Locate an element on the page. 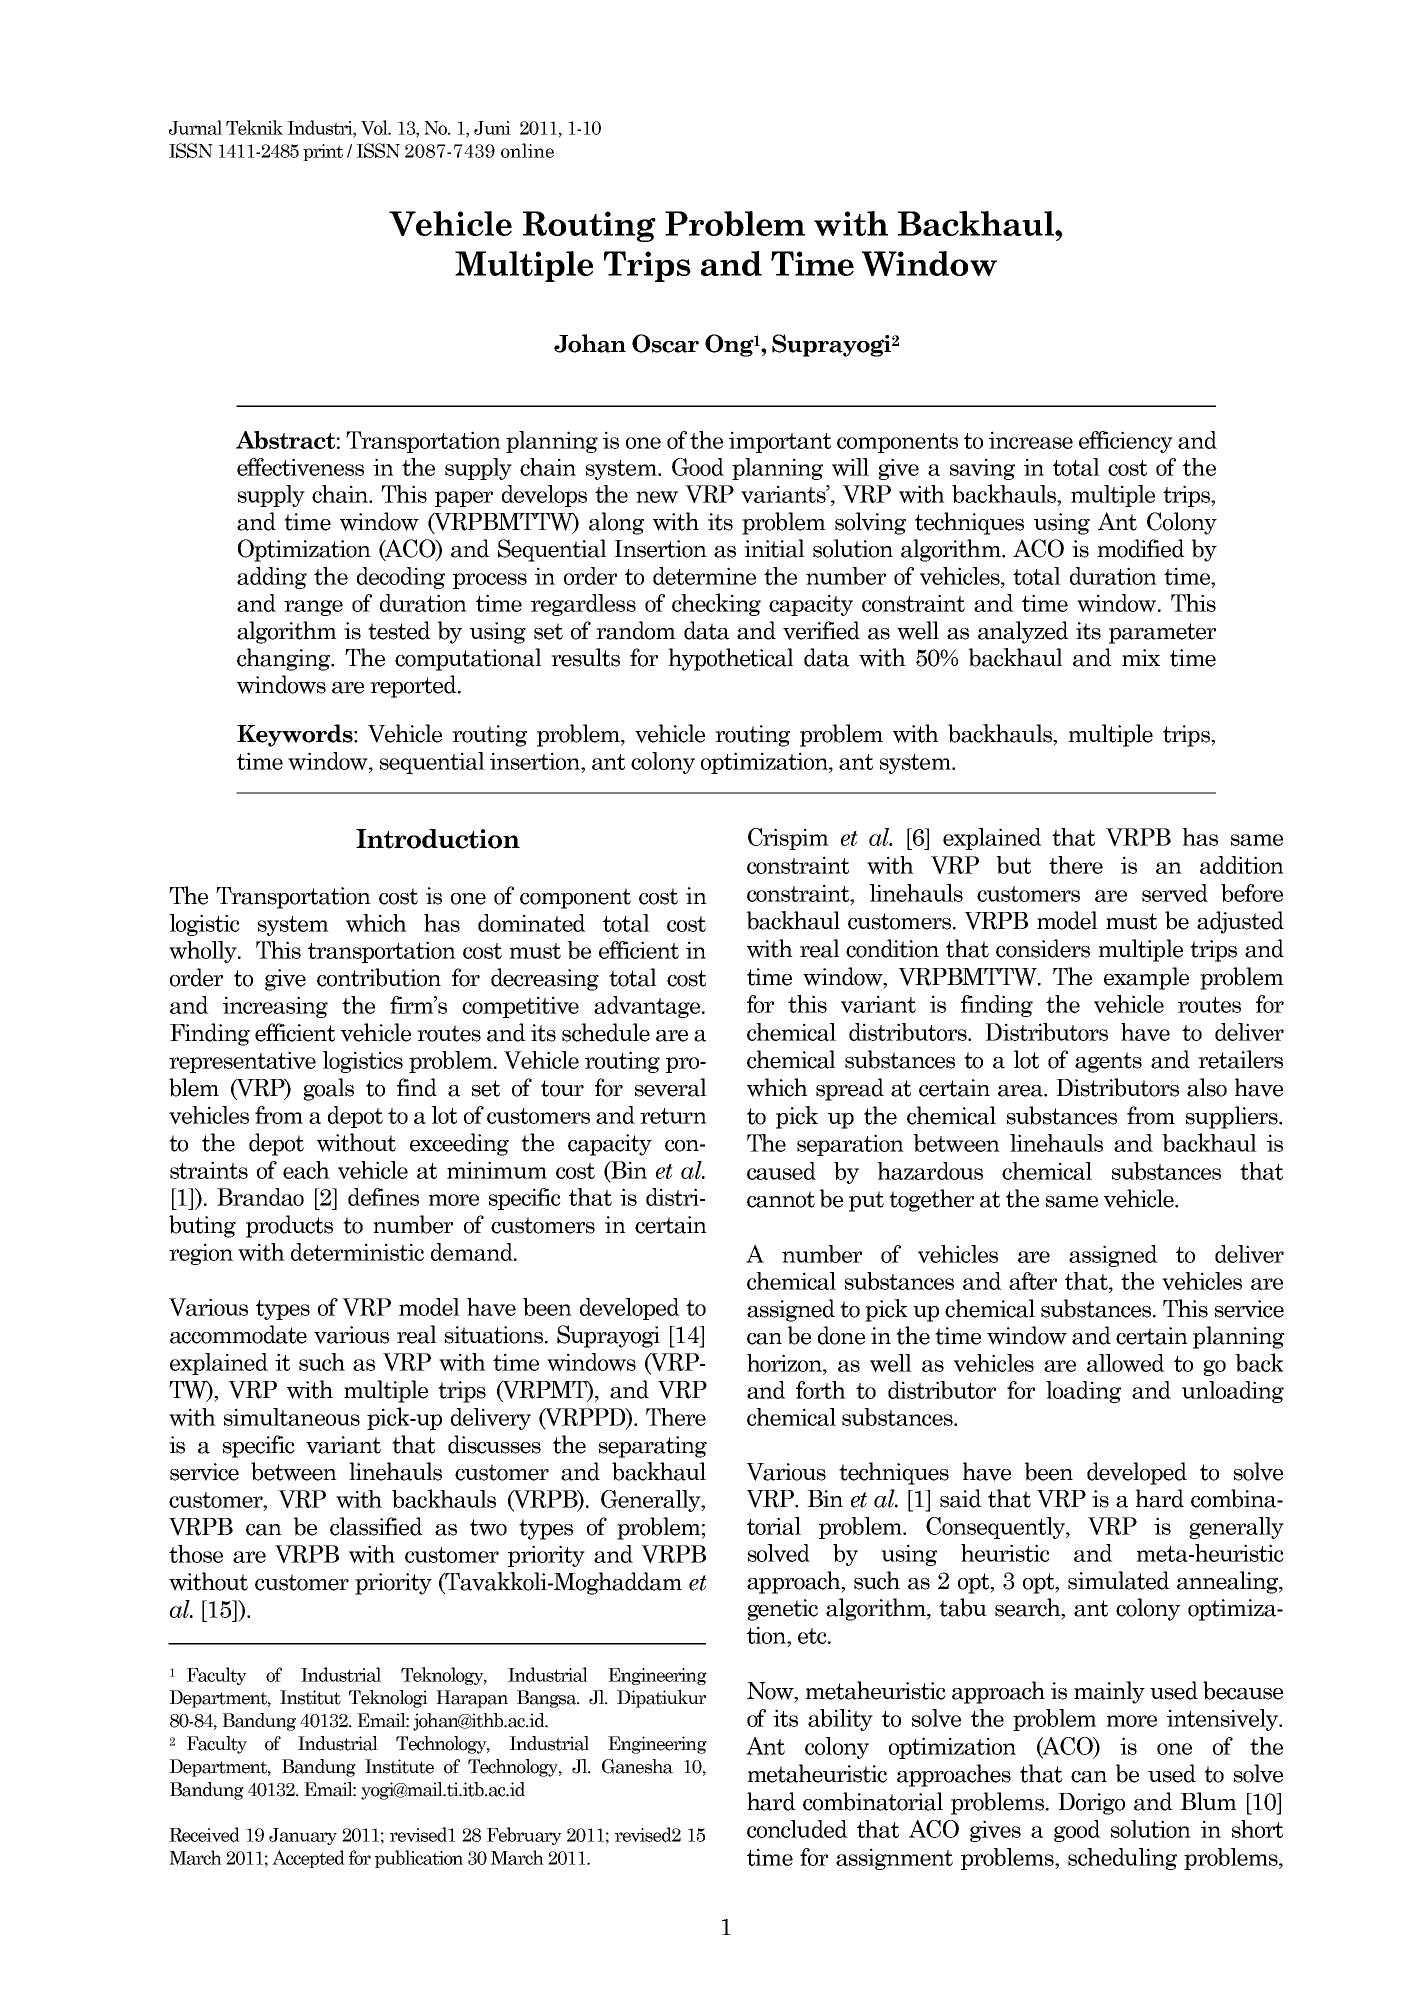 Image resolution: width=1418 pixels, height=2006 pixels. online is located at coordinates (527, 150).
